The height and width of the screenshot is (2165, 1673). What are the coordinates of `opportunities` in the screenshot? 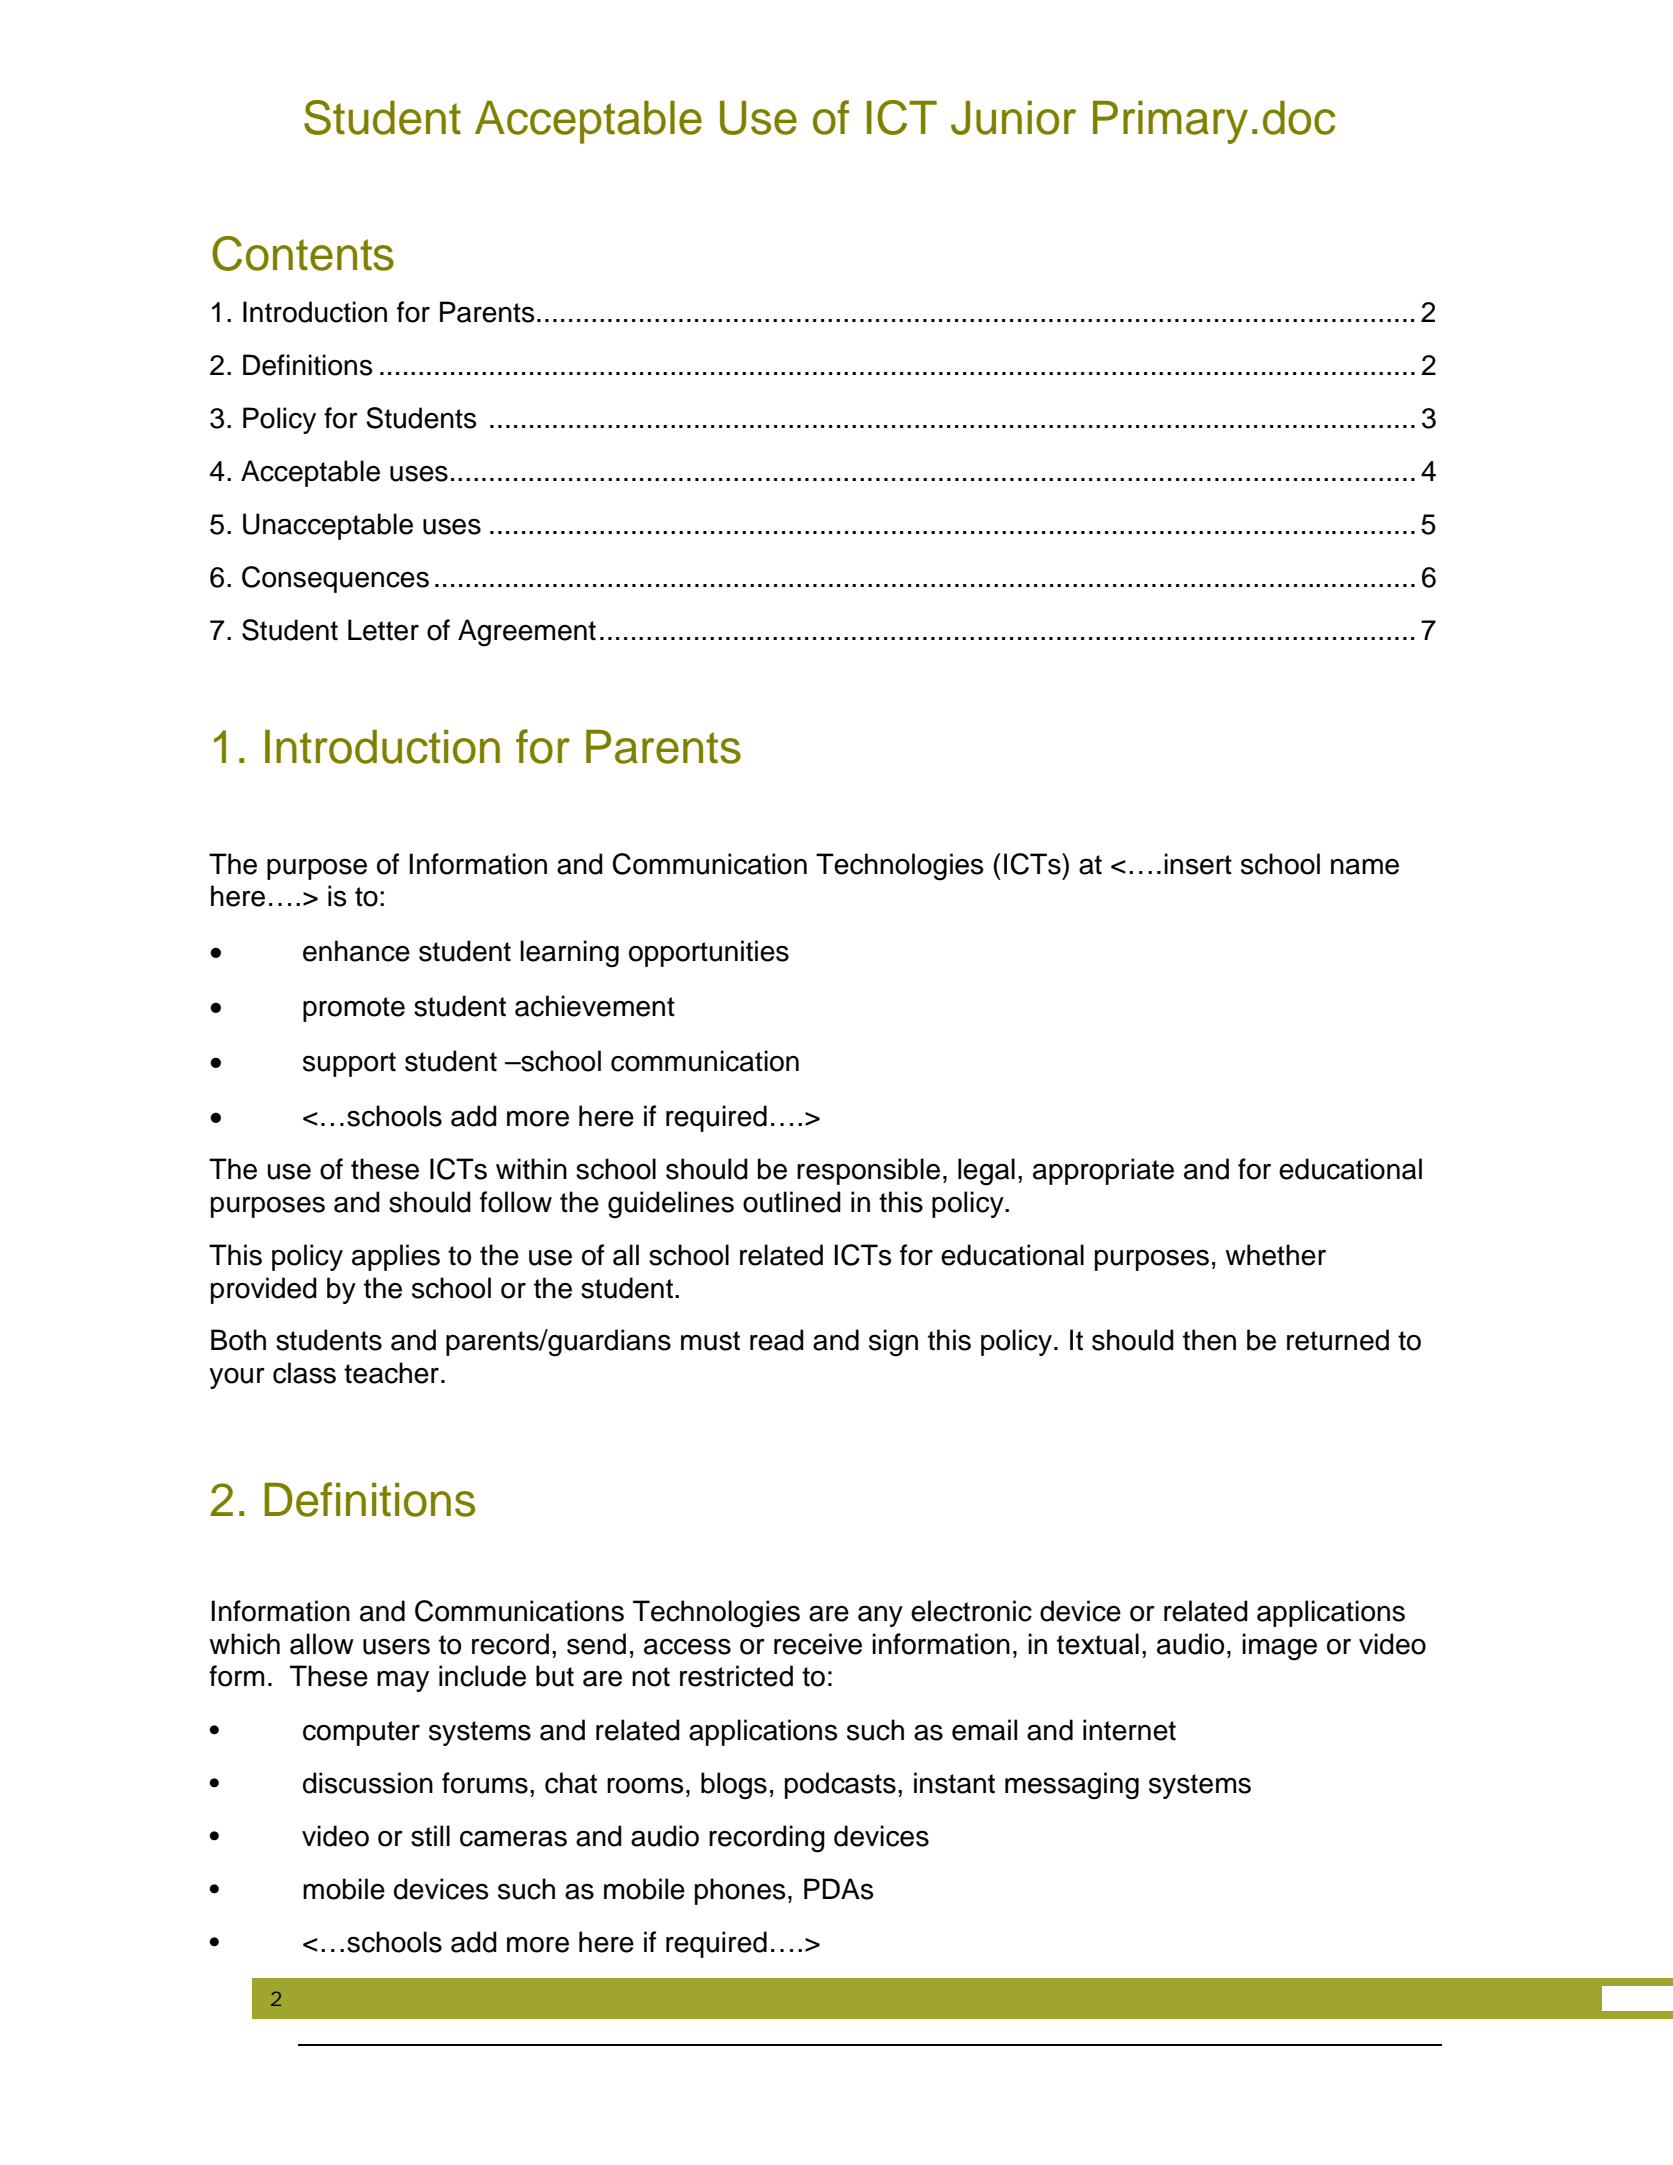 It's located at (709, 953).
